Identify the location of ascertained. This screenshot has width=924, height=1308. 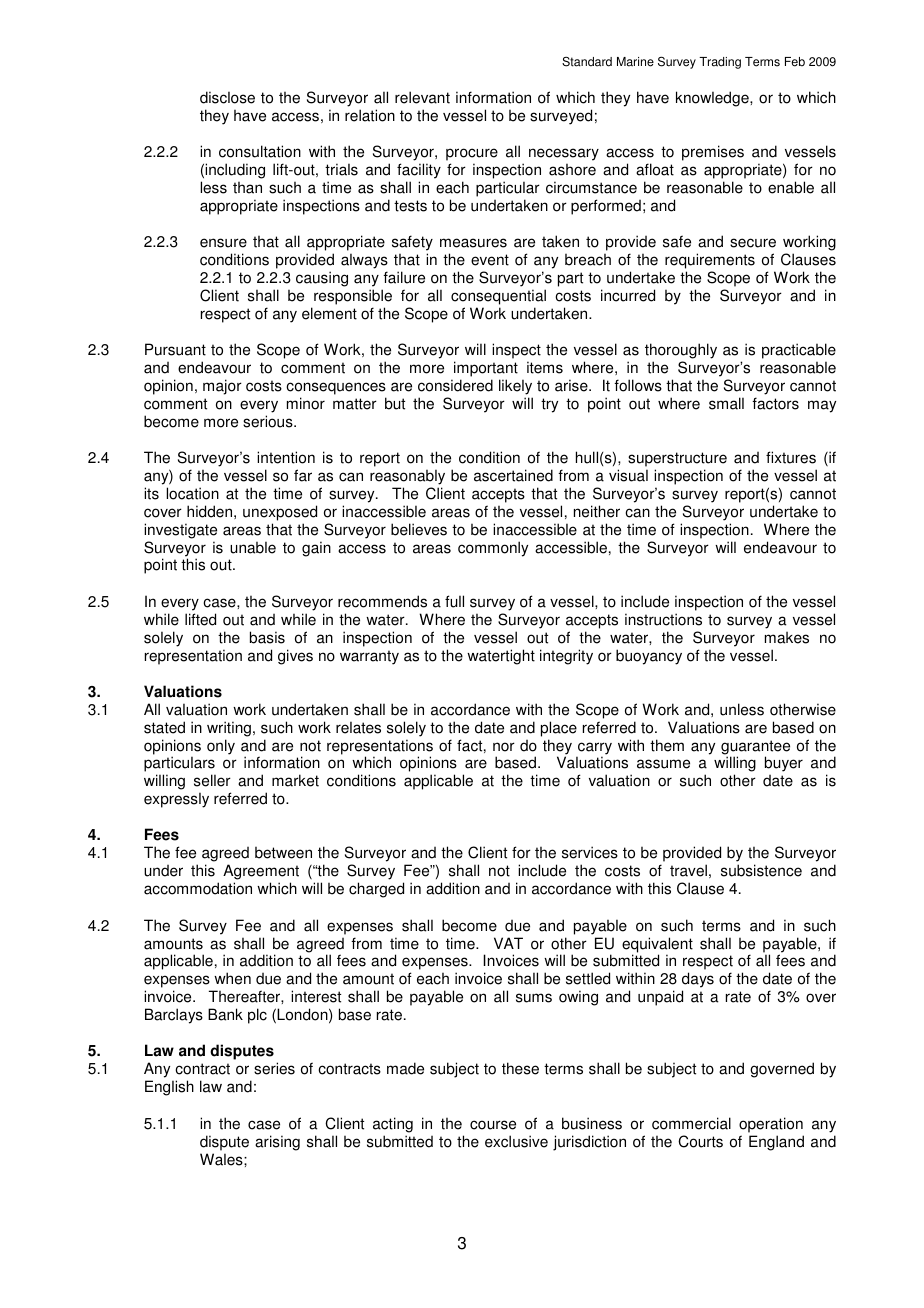
(513, 475).
